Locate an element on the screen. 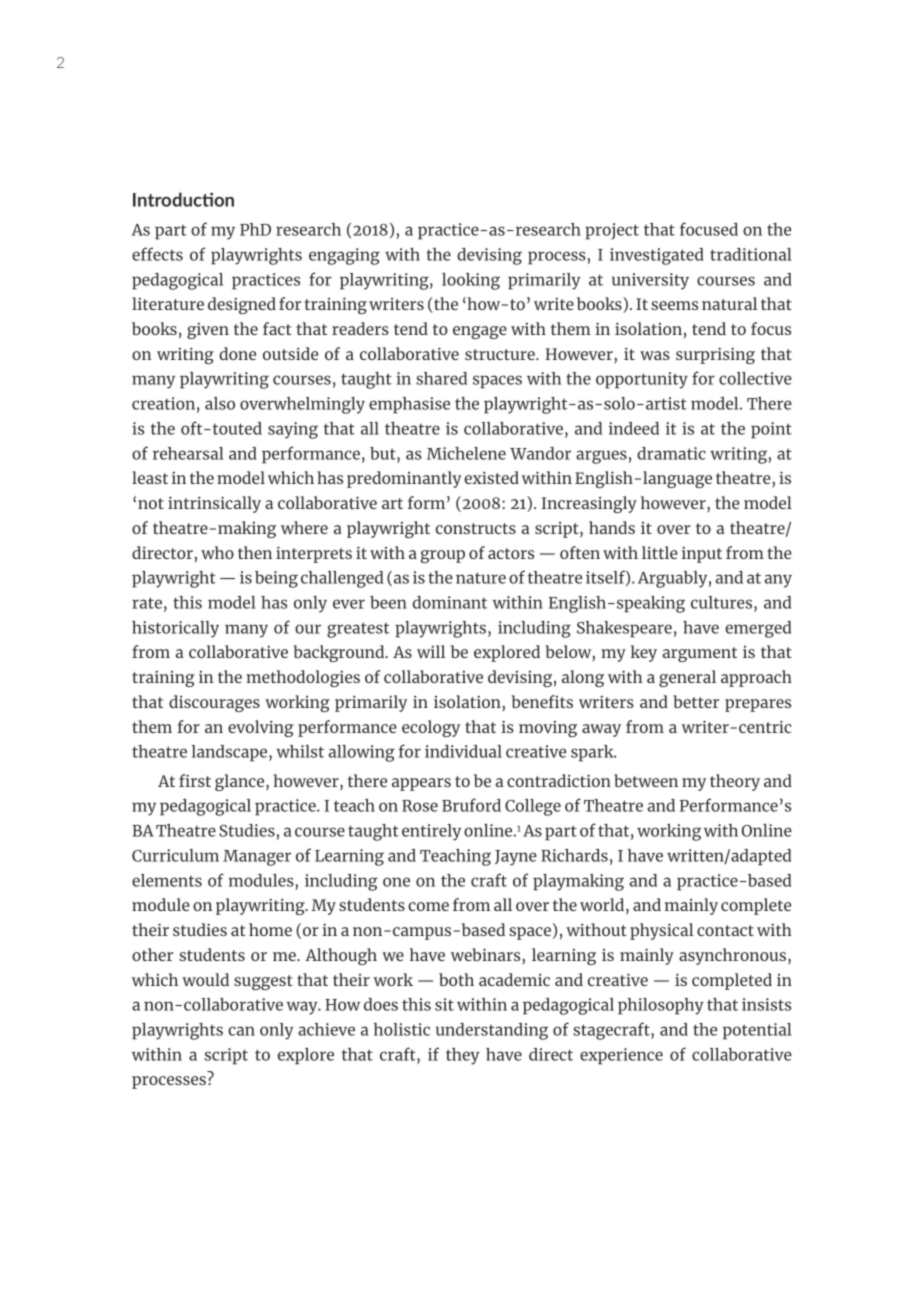 The image size is (924, 1308). looking is located at coordinates (471, 281).
